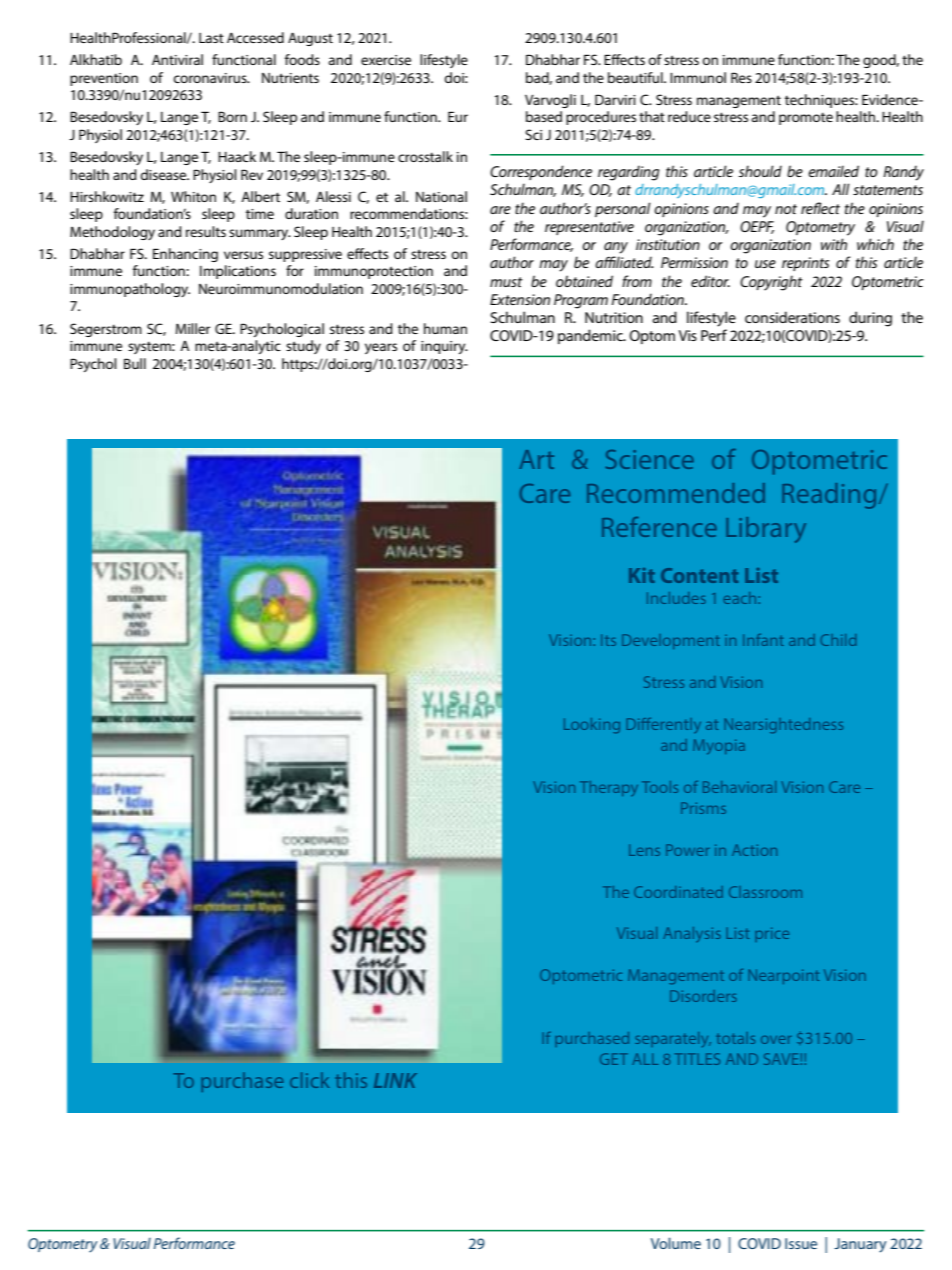  I want to click on Bull, so click(135, 363).
